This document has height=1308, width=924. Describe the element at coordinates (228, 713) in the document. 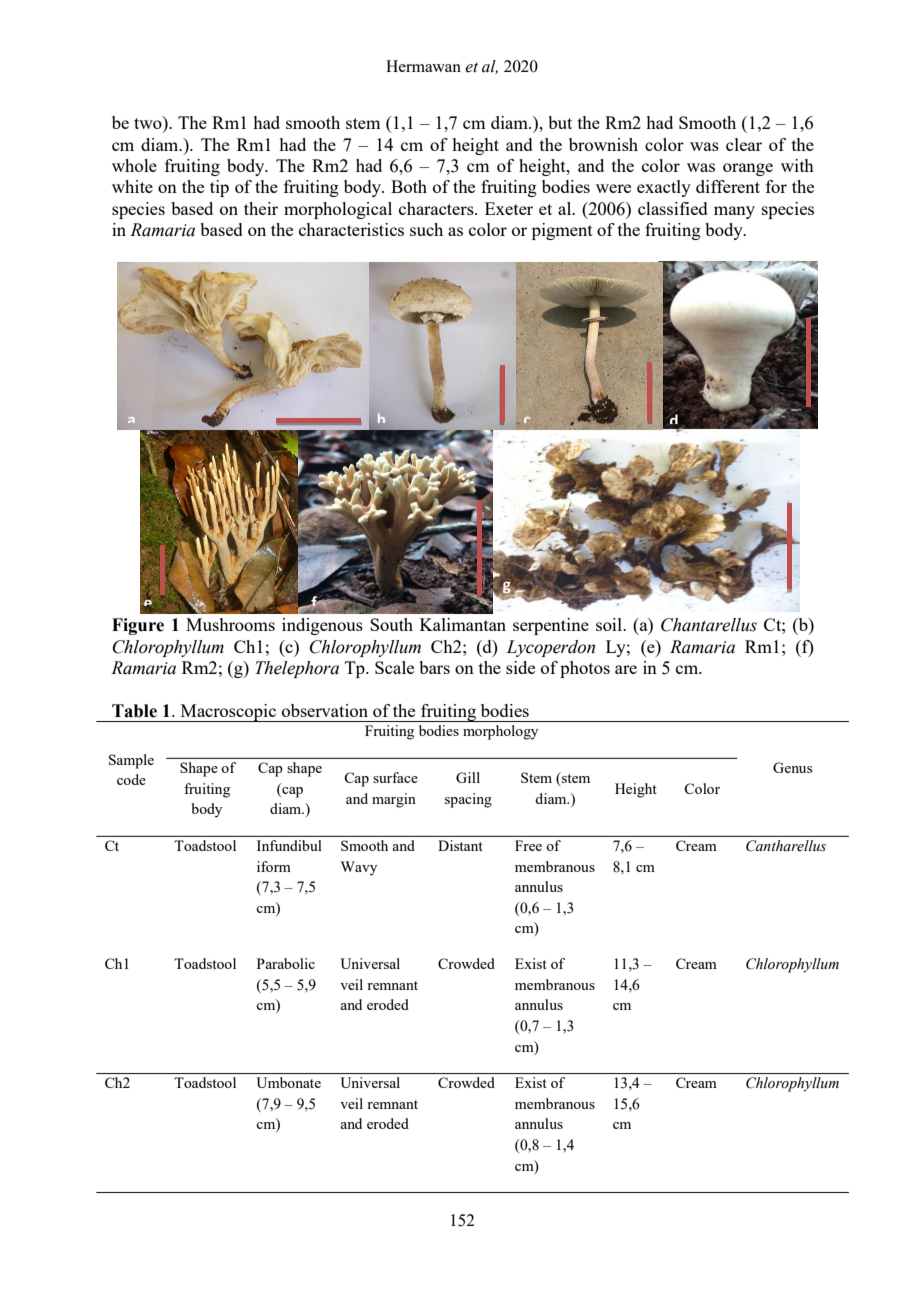

I see `Macroscopic` at that location.
